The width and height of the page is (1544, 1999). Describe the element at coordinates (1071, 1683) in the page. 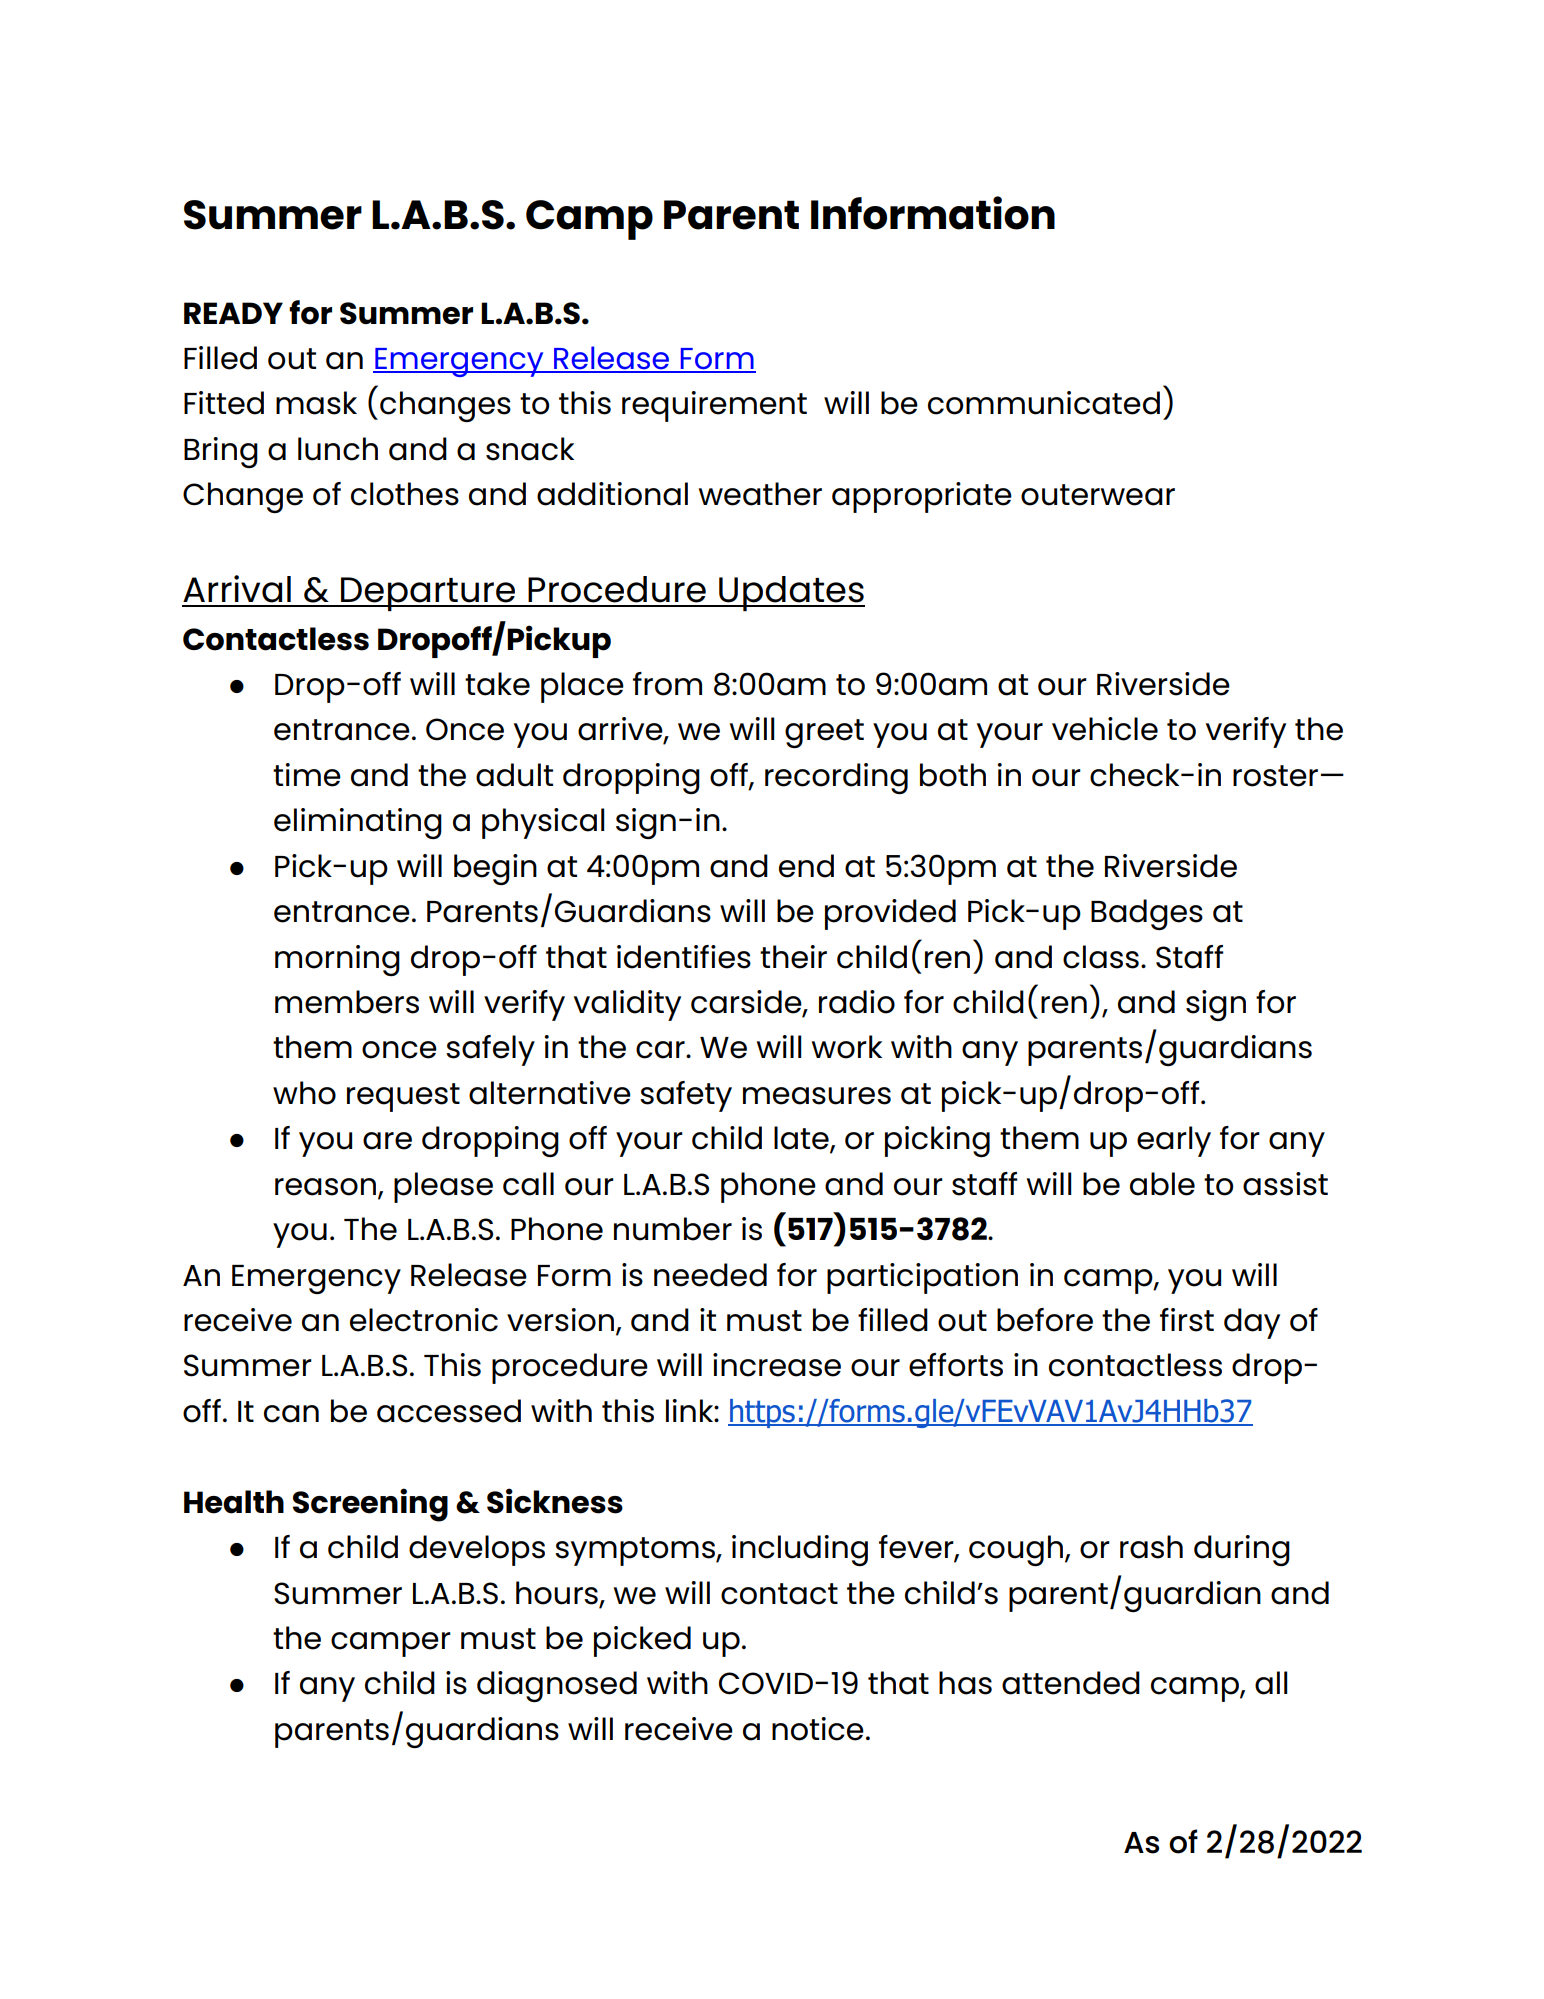

I see `attended` at that location.
